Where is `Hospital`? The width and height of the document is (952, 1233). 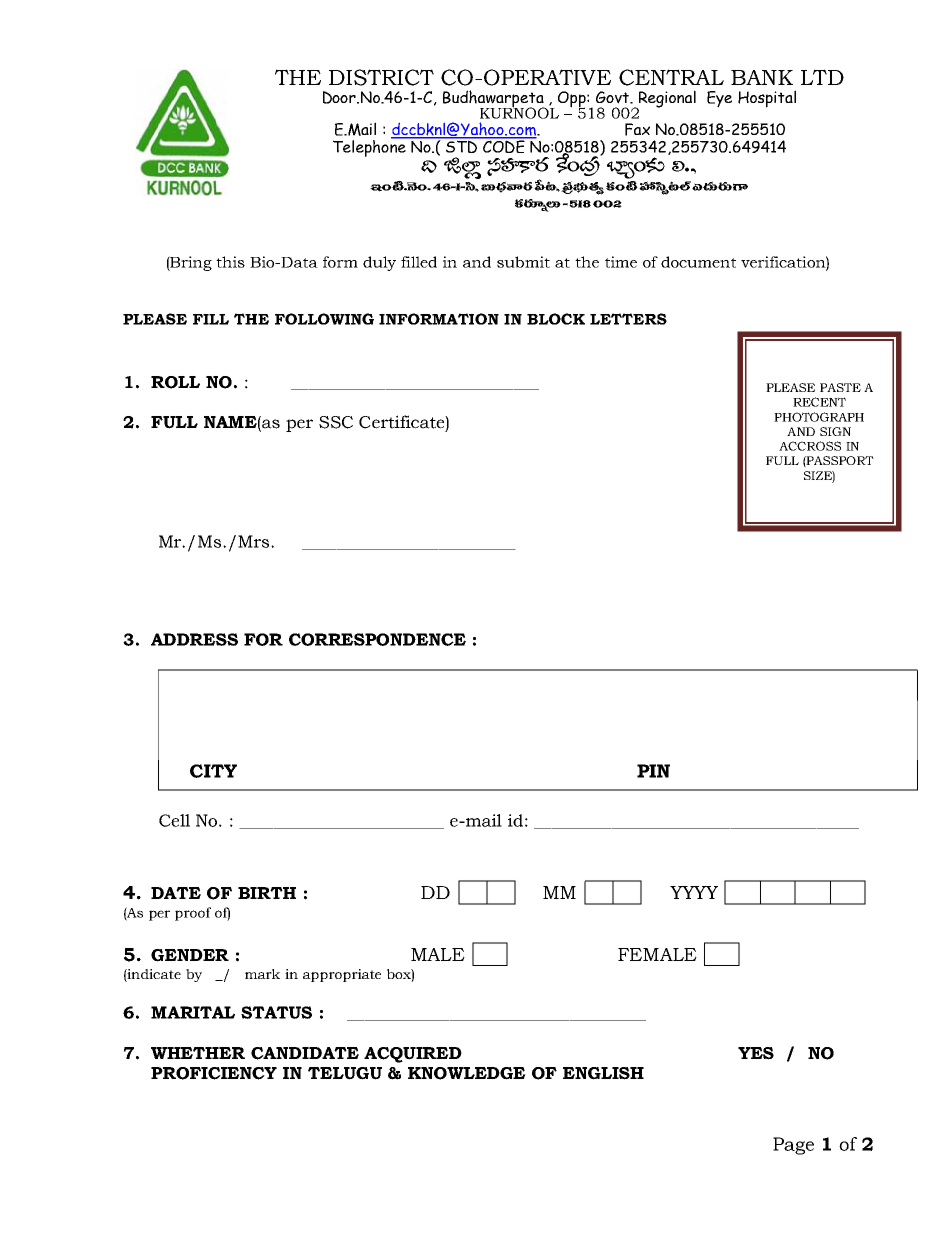
Hospital is located at coordinates (767, 99).
